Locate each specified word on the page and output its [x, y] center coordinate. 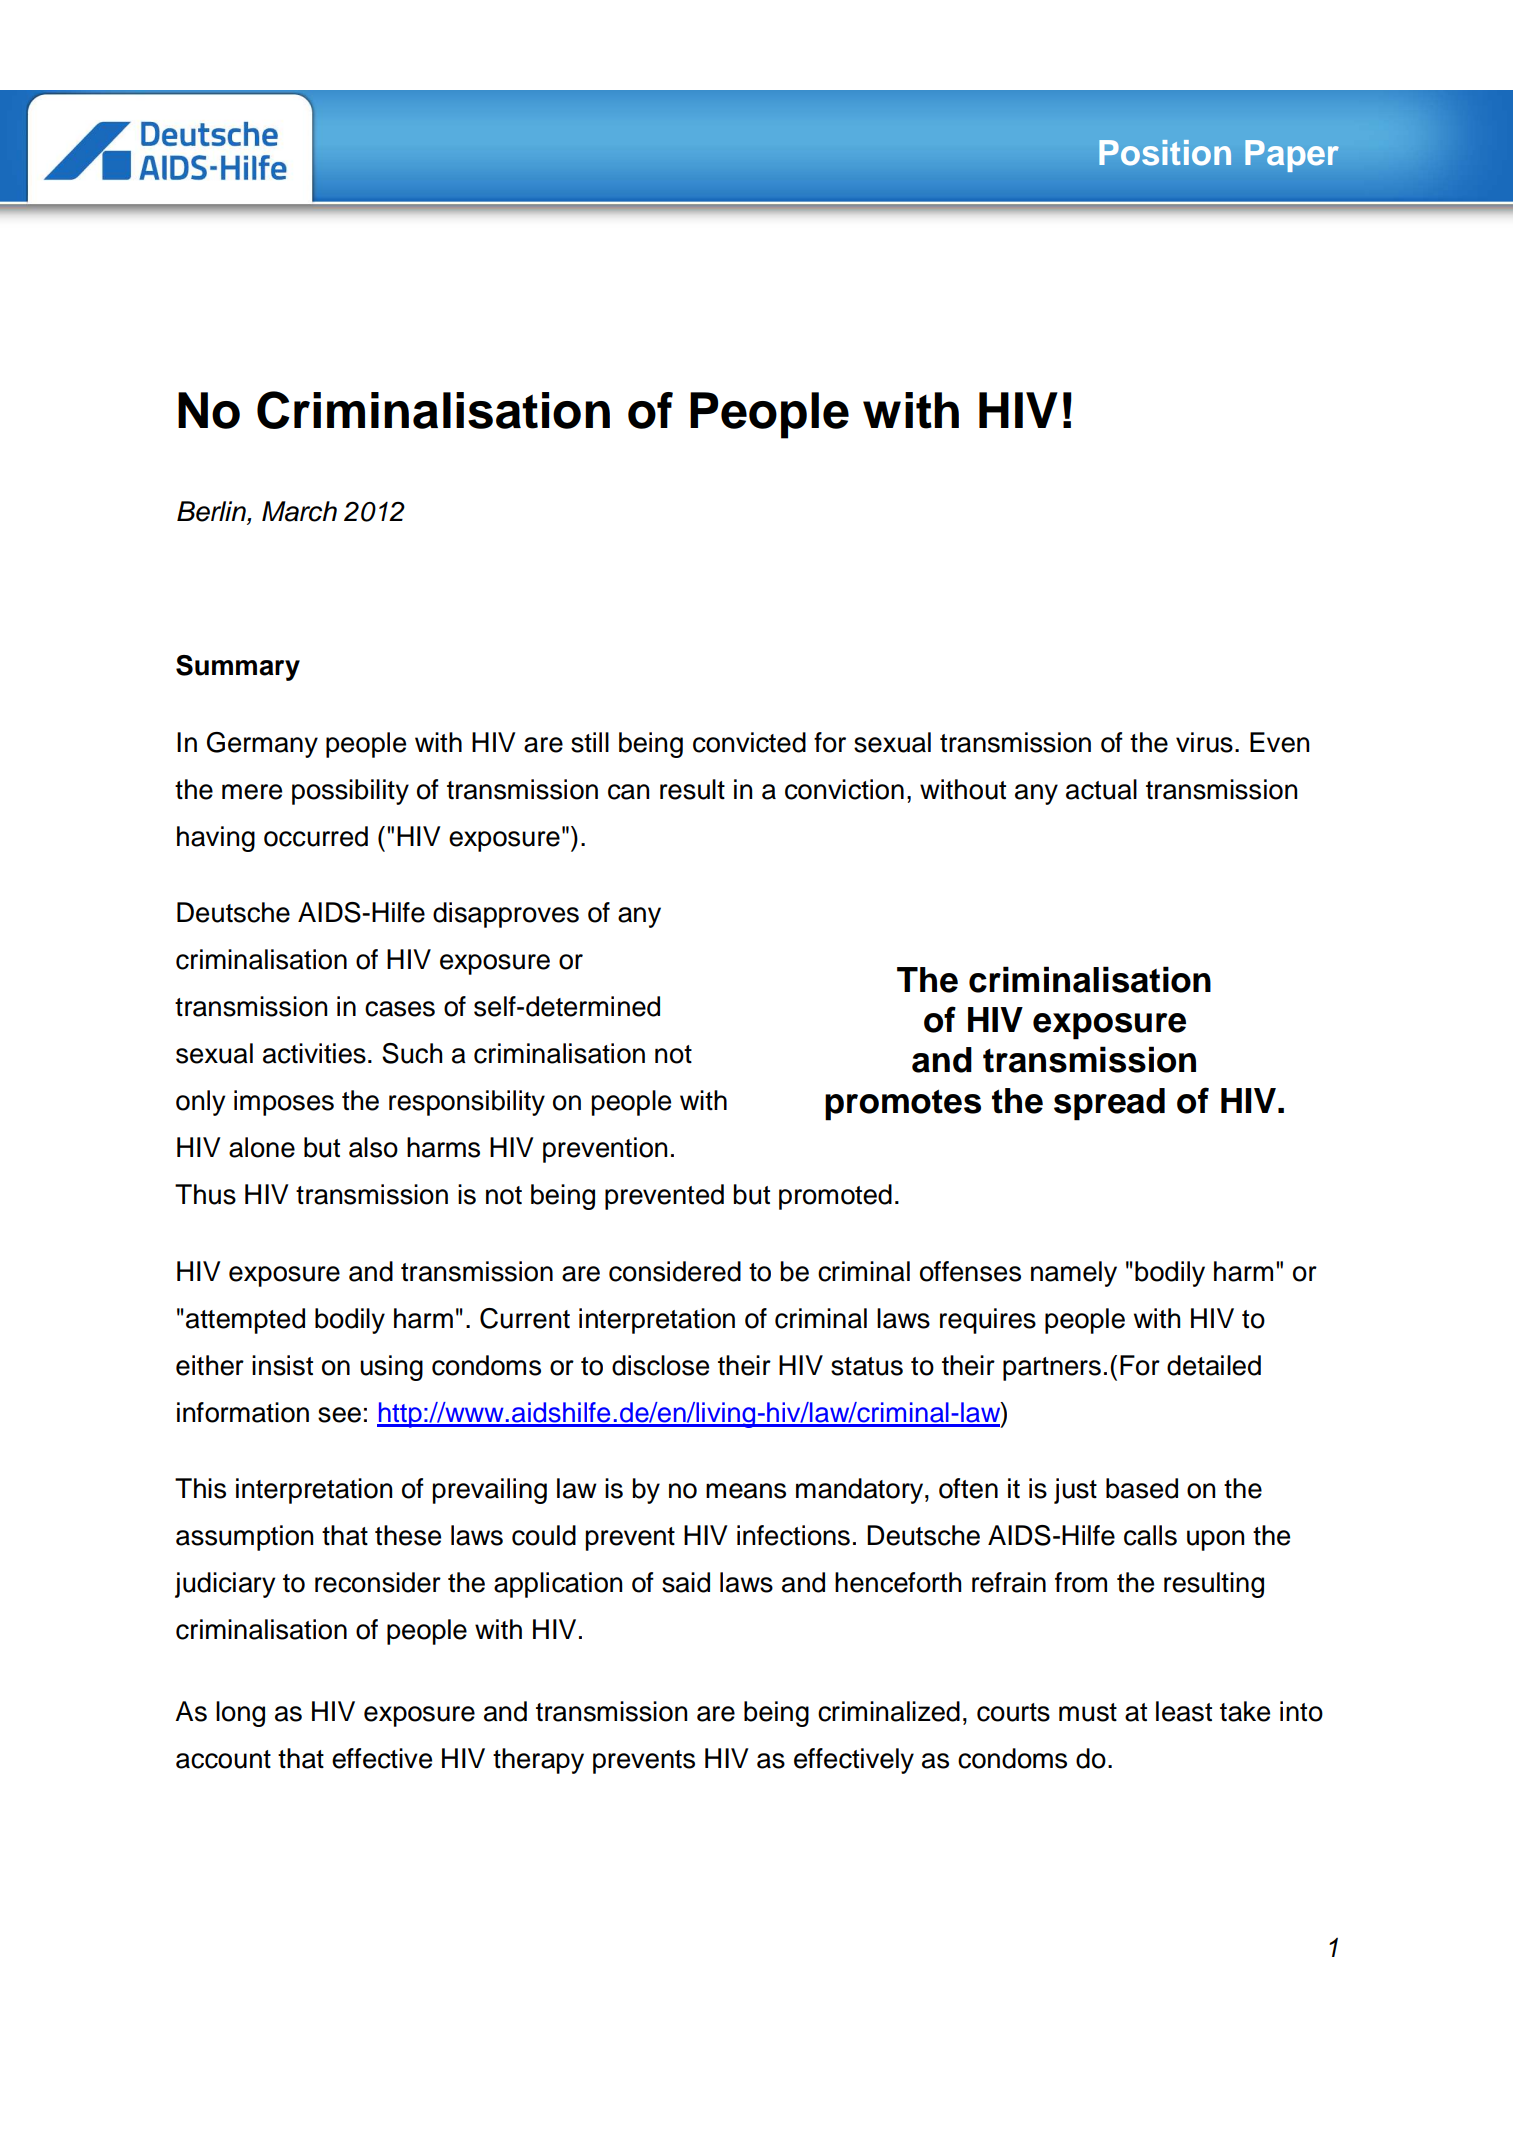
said [686, 1582]
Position [1165, 153]
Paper [1292, 156]
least [1184, 1711]
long [240, 1714]
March [299, 511]
